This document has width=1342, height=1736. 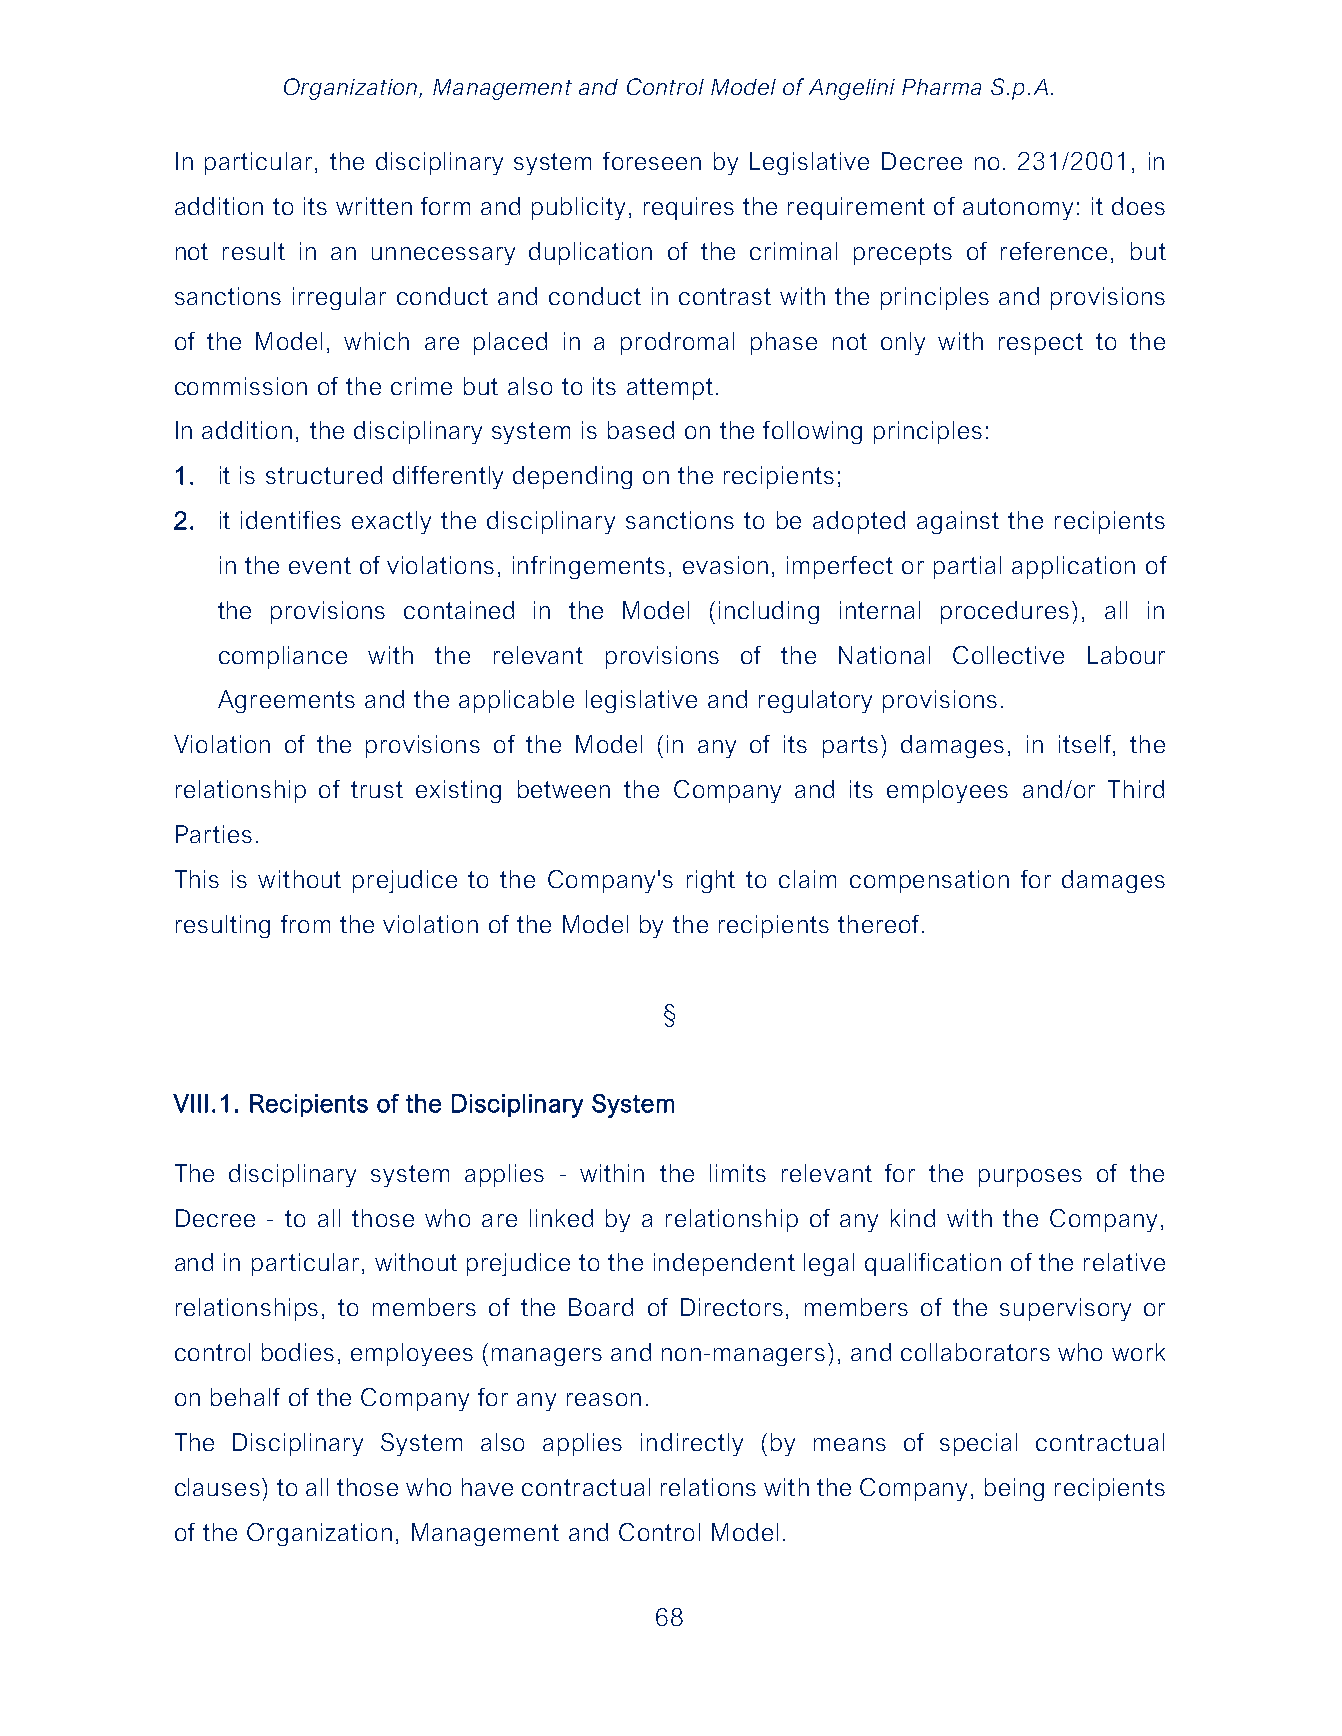 What do you see at coordinates (1086, 745) in the document?
I see `itself` at bounding box center [1086, 745].
